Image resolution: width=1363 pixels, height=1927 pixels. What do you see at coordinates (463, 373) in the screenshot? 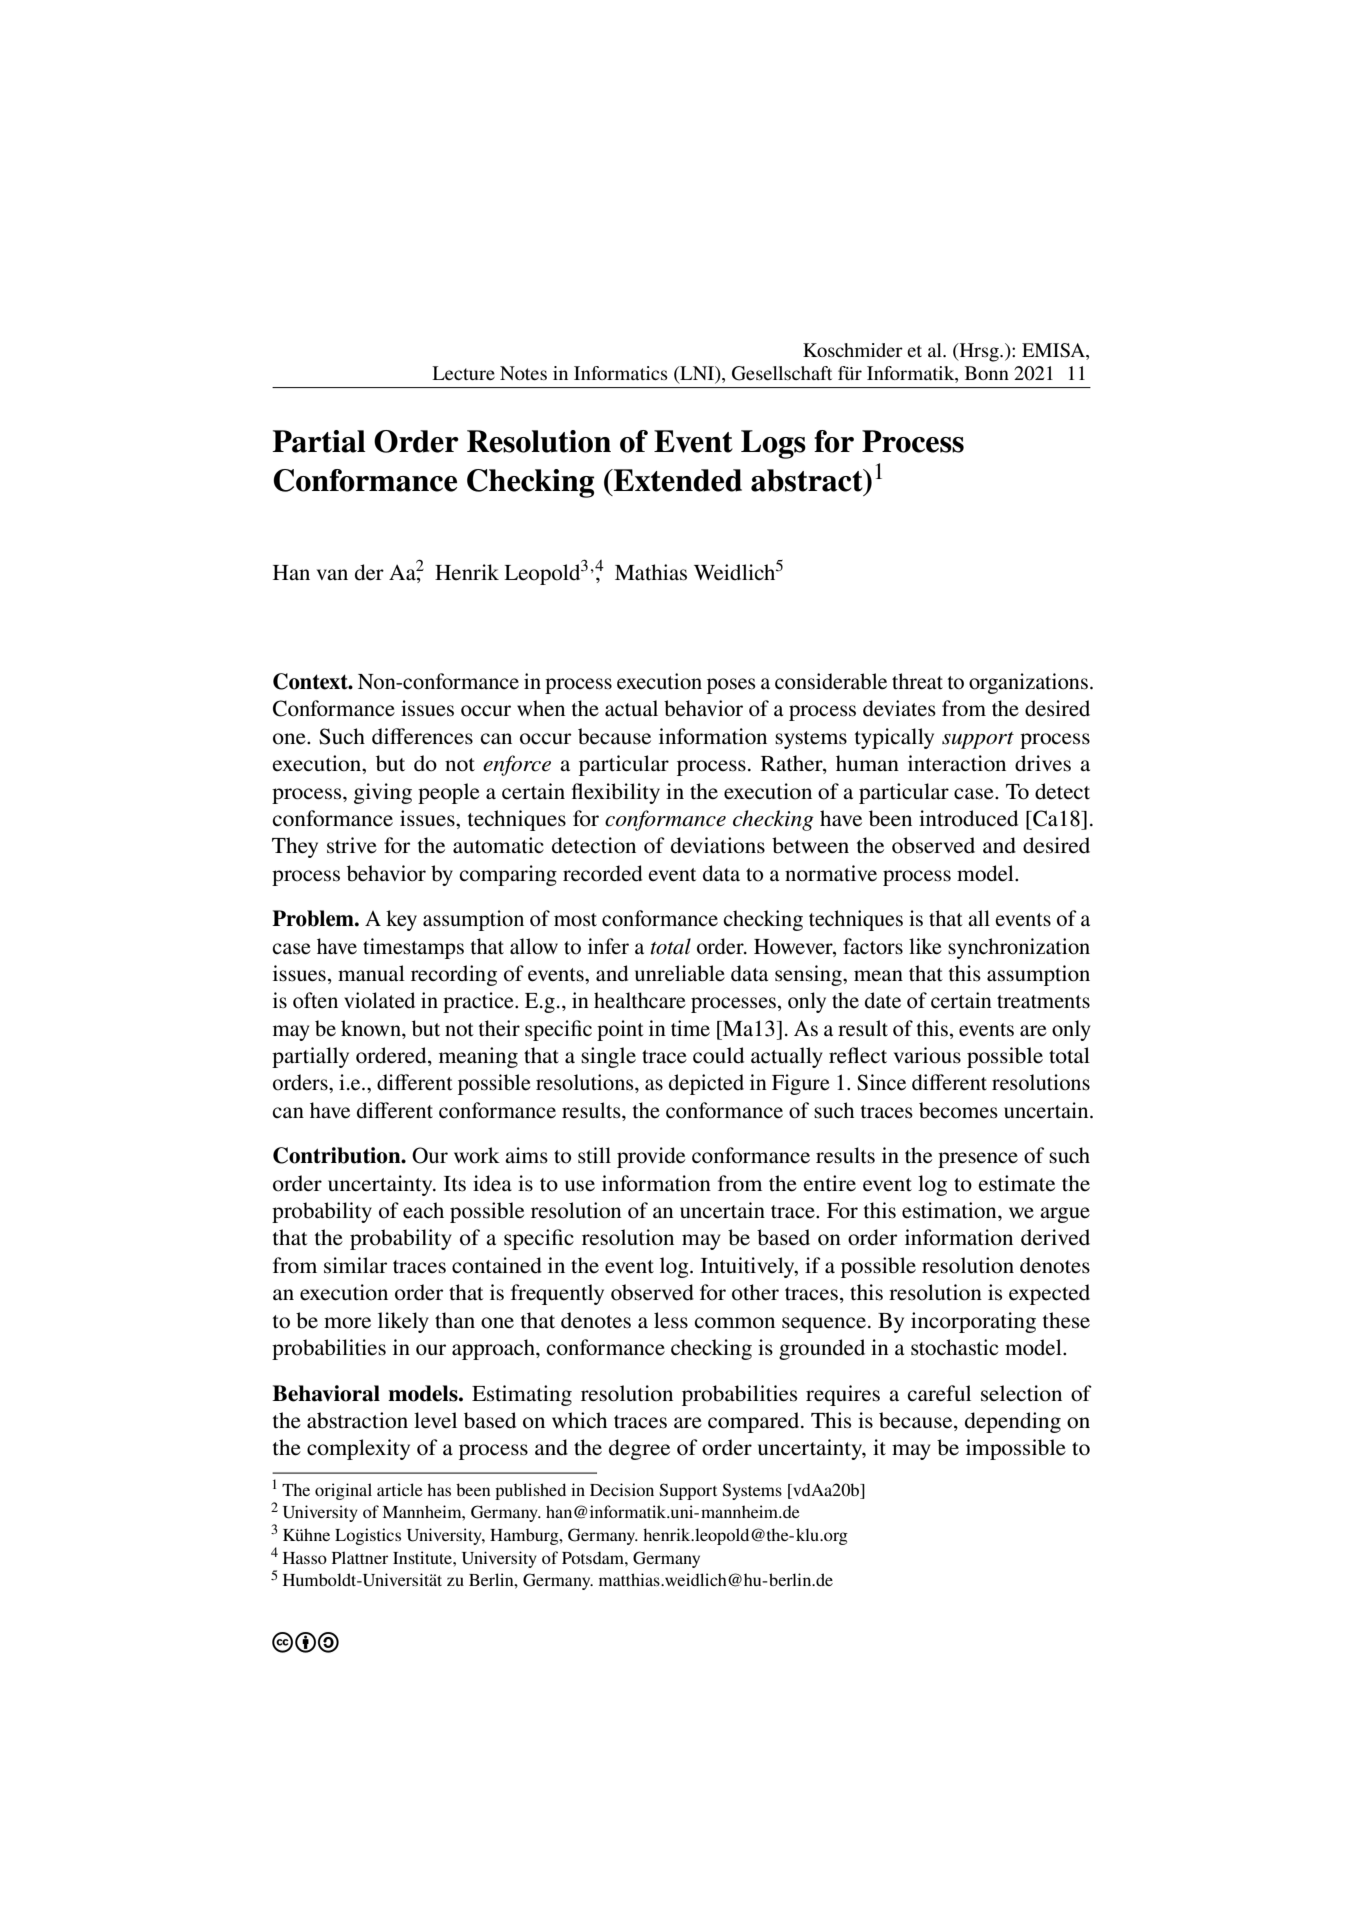
I see `Lecture` at bounding box center [463, 373].
